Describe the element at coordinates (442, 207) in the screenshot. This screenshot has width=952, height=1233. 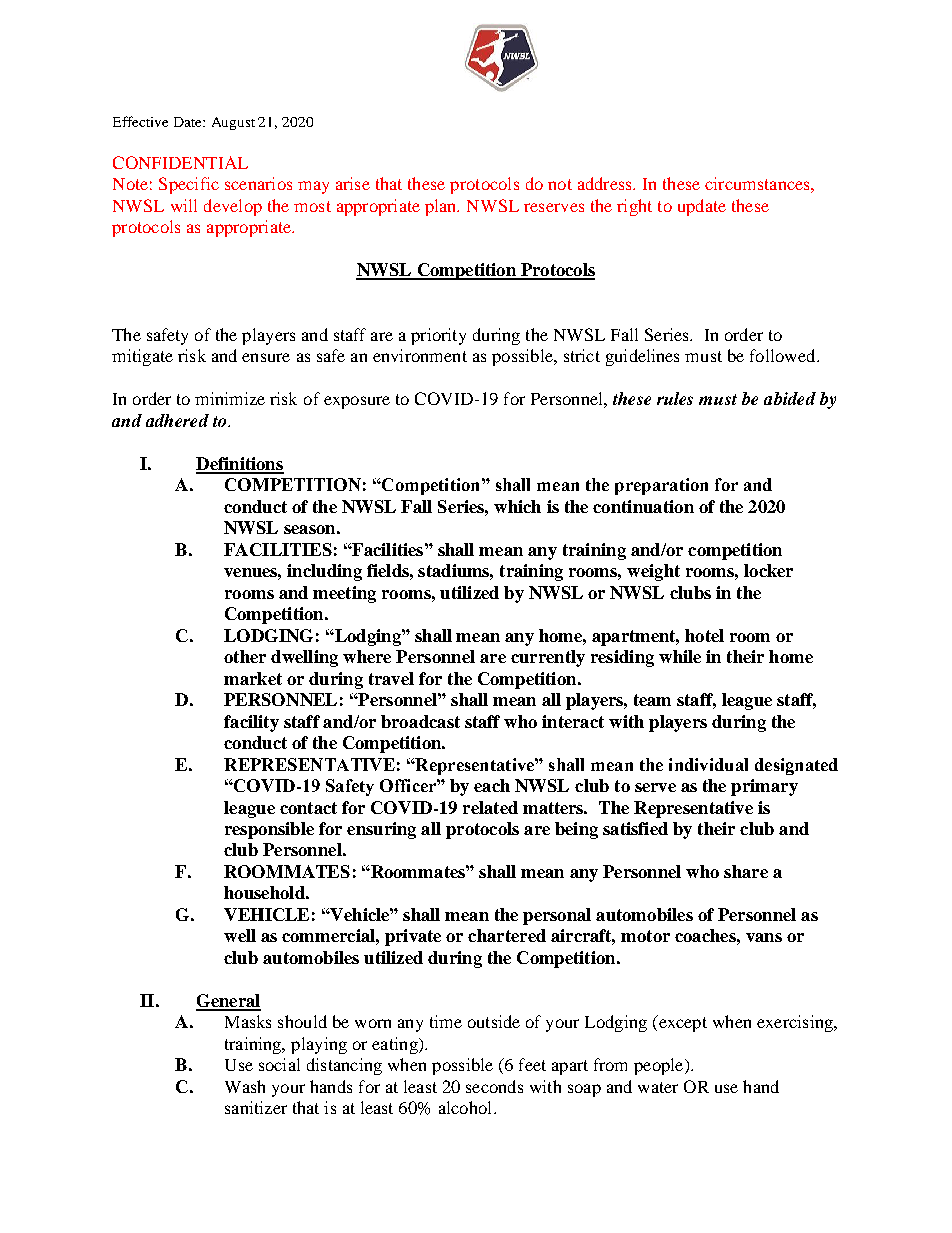
I see `plan` at that location.
